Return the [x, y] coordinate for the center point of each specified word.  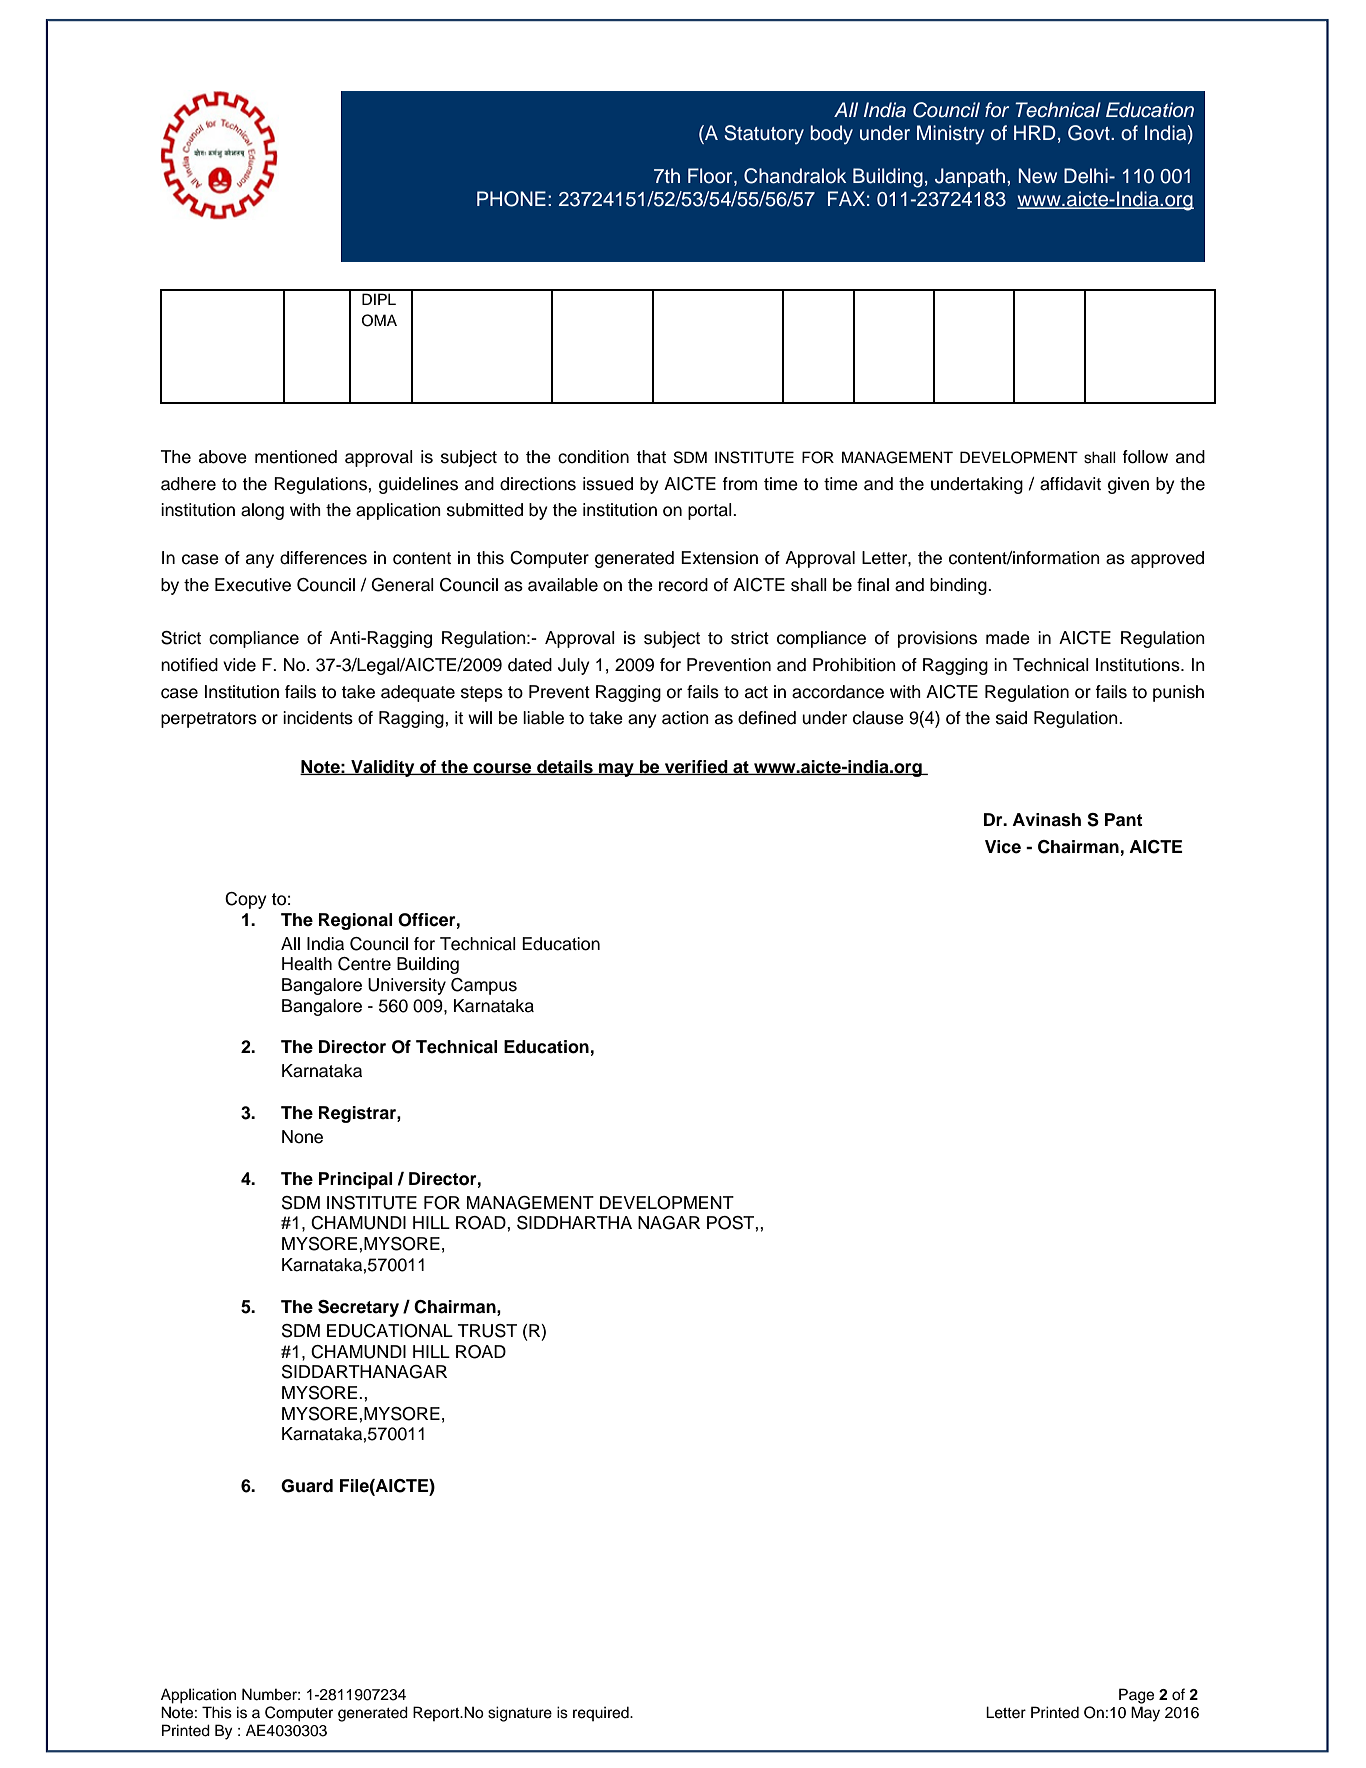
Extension [719, 558]
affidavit [1070, 484]
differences [323, 558]
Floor [711, 177]
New [1038, 176]
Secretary [358, 1308]
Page [1136, 1696]
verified [696, 767]
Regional [355, 921]
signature [520, 1714]
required [602, 1713]
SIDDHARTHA [574, 1223]
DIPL [379, 299]
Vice [1003, 847]
